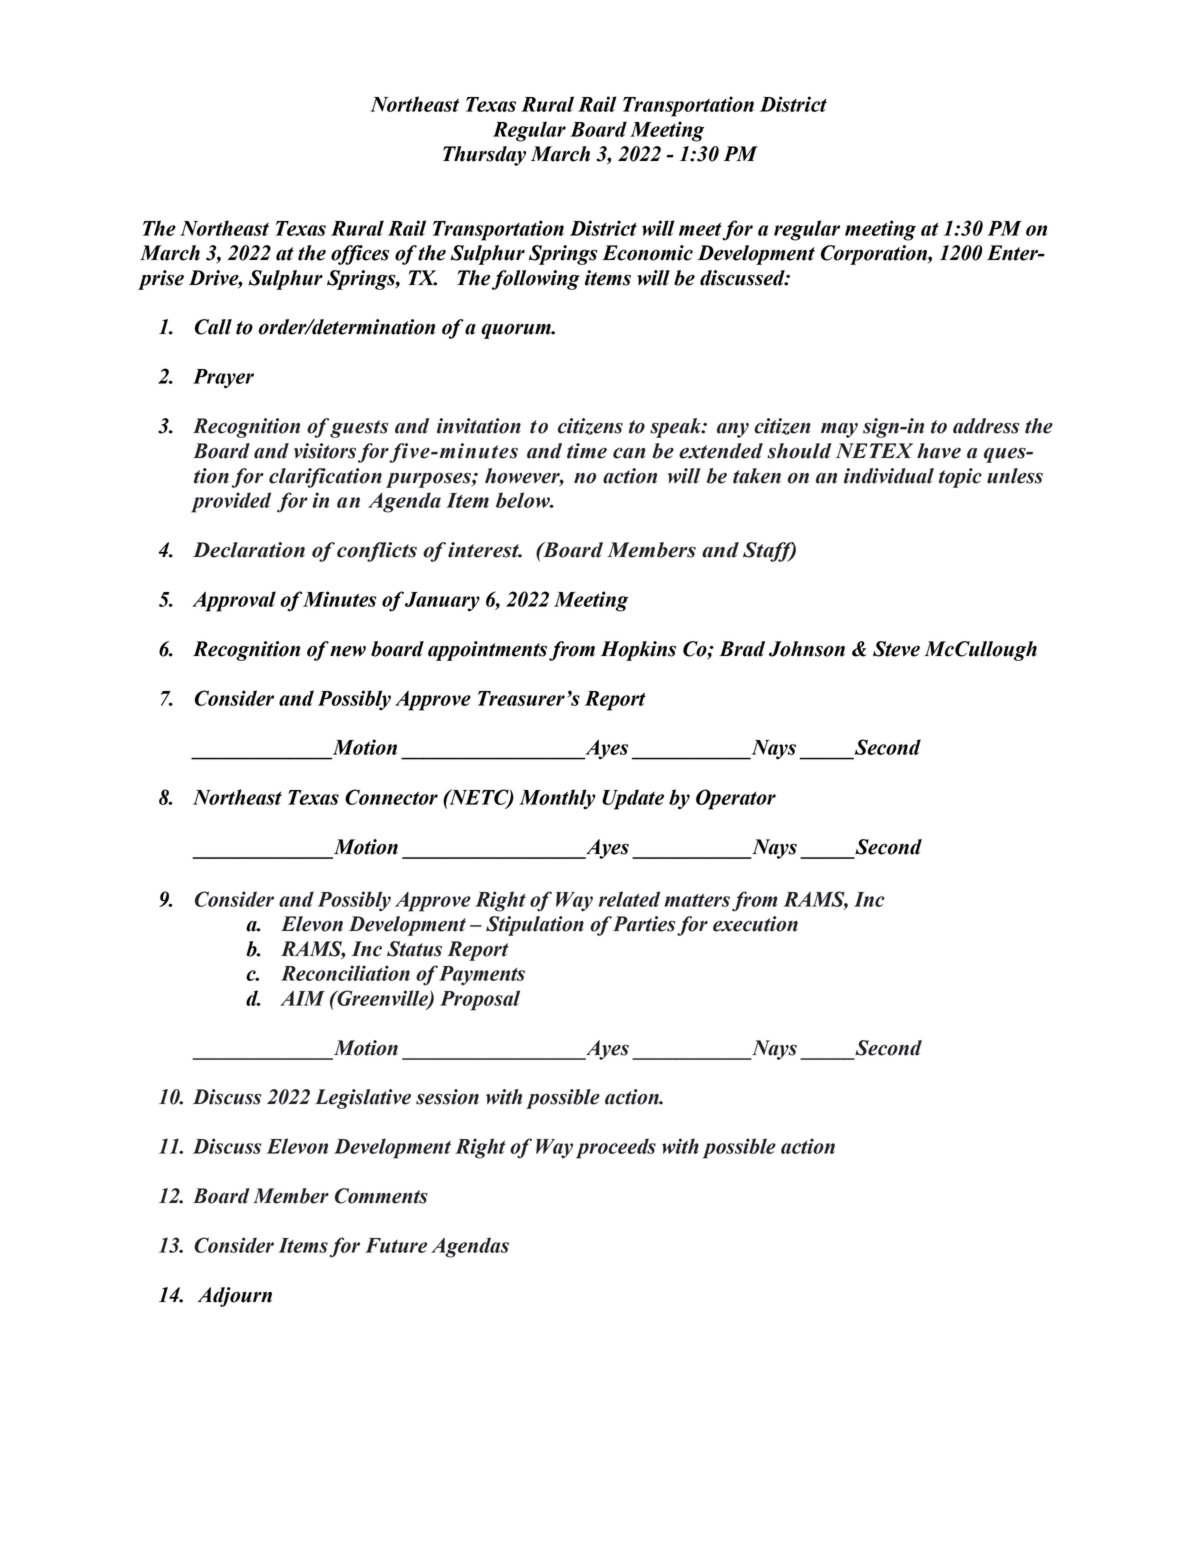 The width and height of the image is (1197, 1549). Describe the element at coordinates (697, 900) in the image. I see `matters` at that location.
